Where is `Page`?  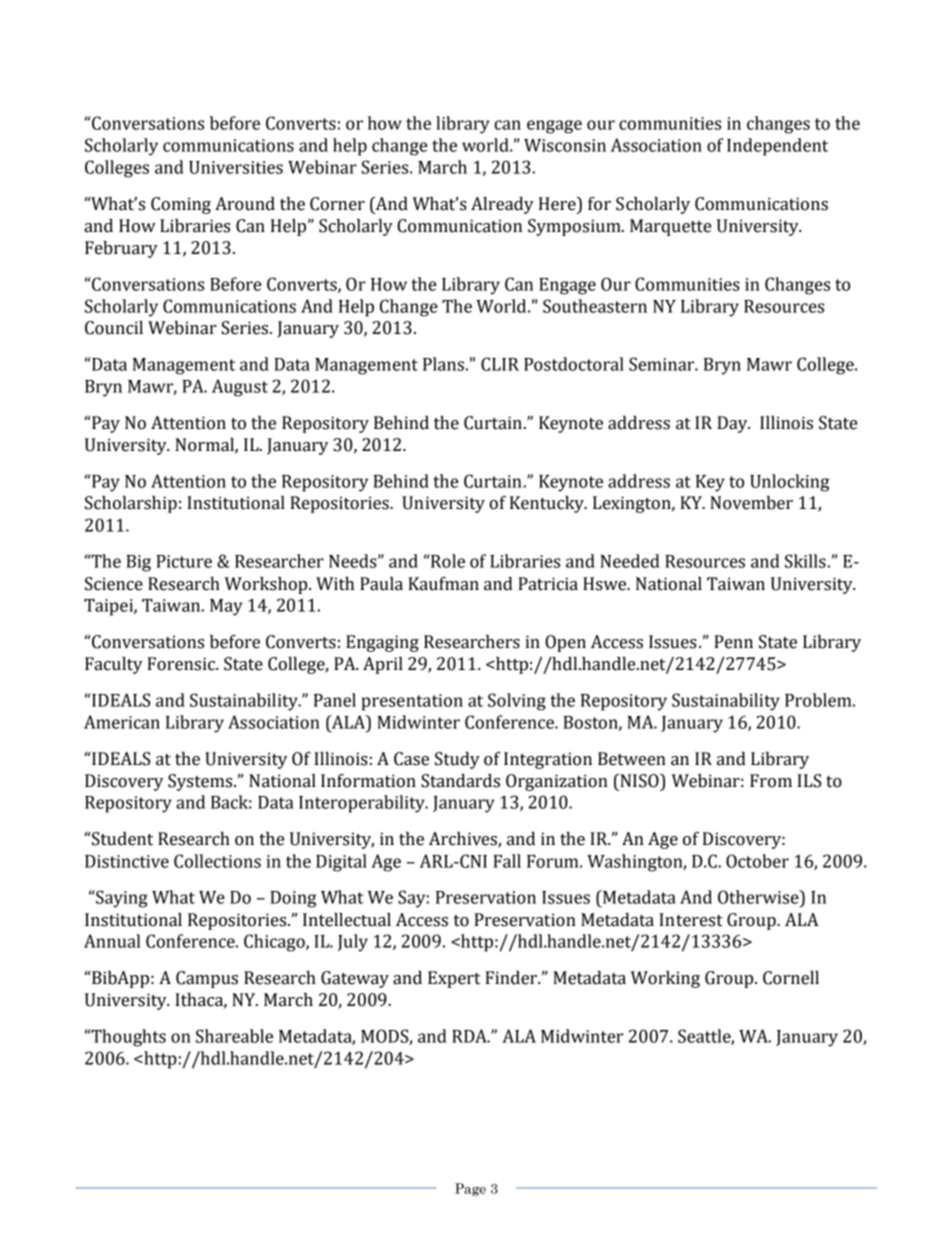 Page is located at coordinates (470, 1189).
